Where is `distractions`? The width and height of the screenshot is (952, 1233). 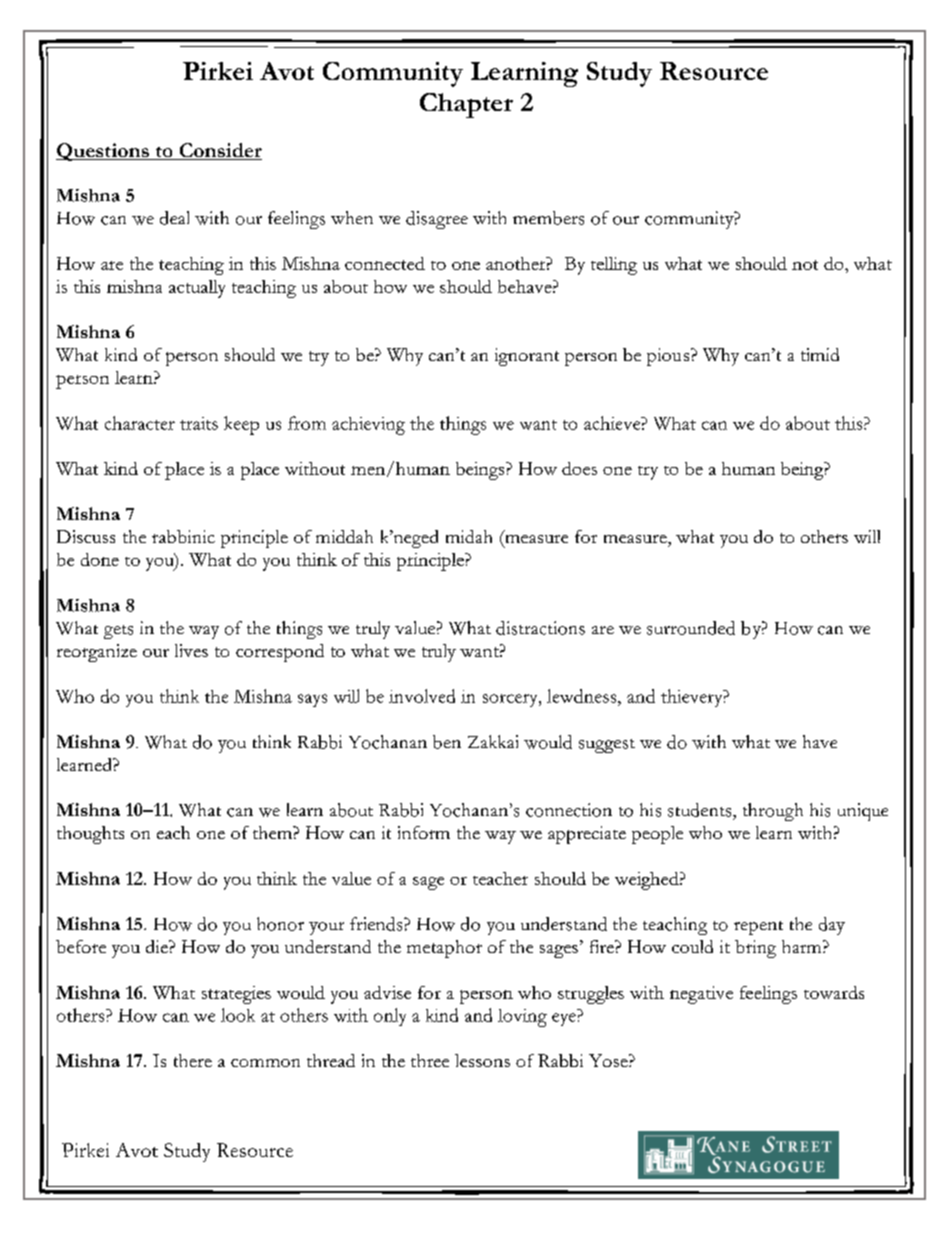 distractions is located at coordinates (540, 628).
